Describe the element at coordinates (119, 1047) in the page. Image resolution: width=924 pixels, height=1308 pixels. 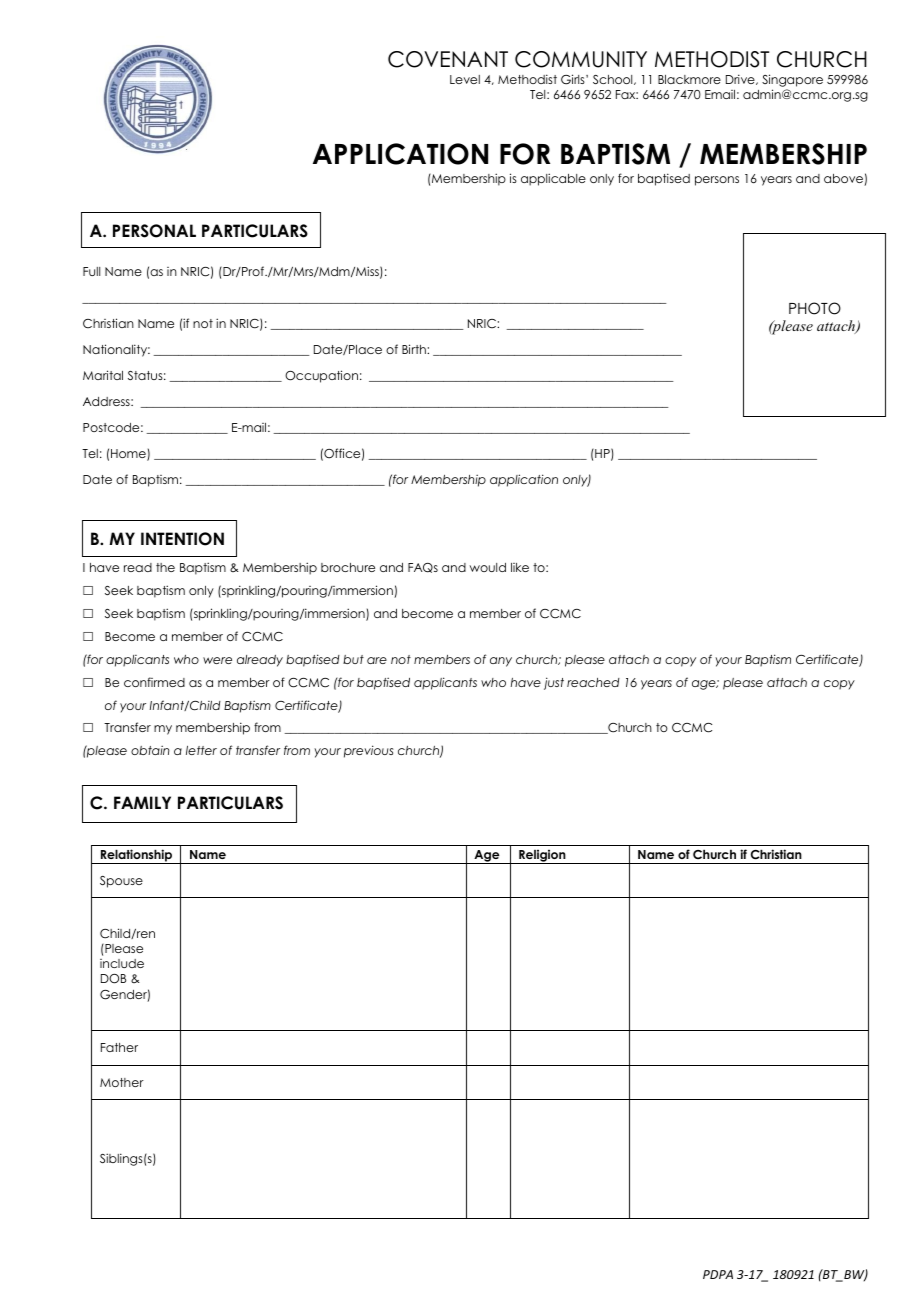
I see `Father` at that location.
